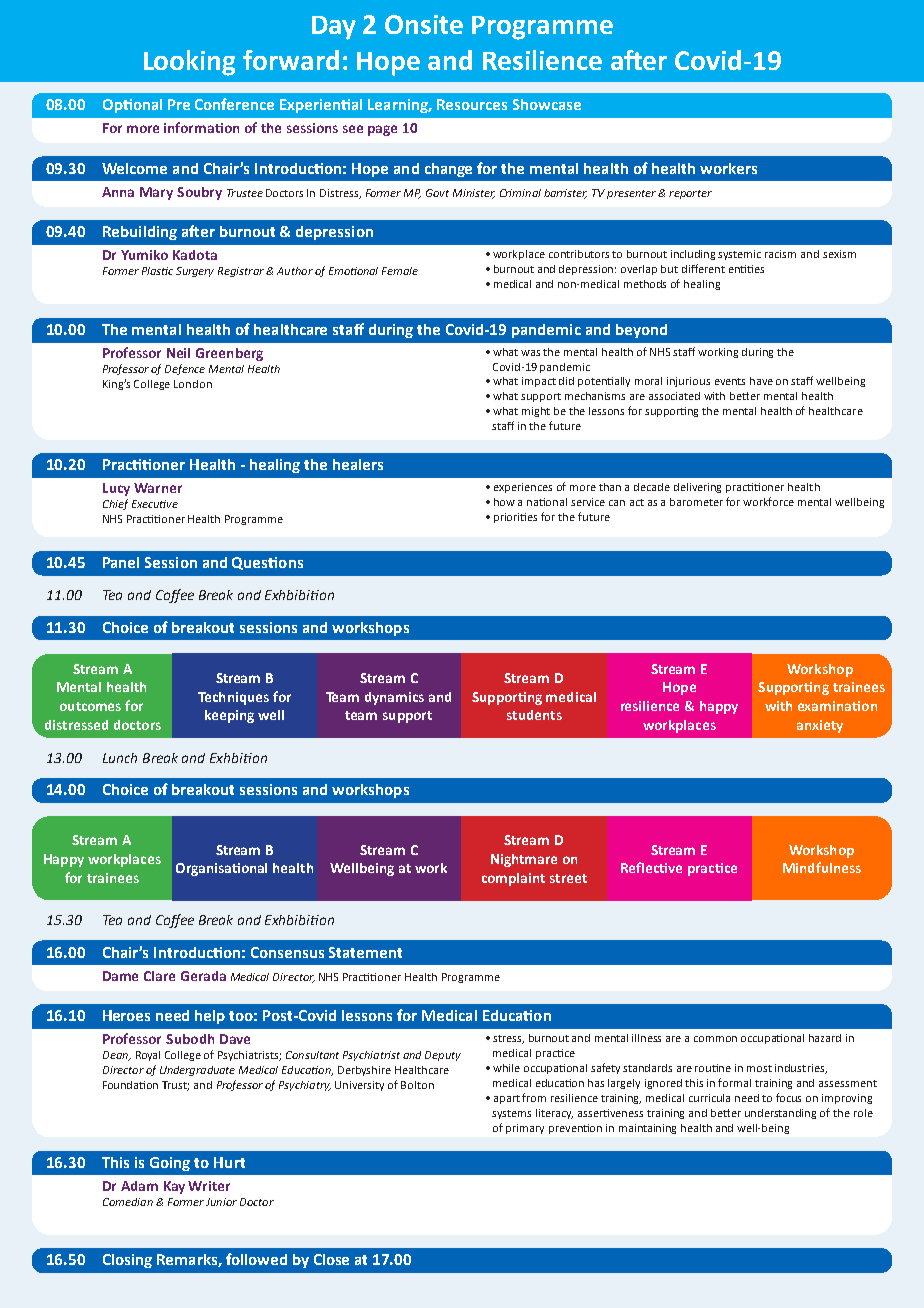 This screenshot has height=1308, width=924. What do you see at coordinates (530, 353) in the screenshot?
I see `was` at bounding box center [530, 353].
